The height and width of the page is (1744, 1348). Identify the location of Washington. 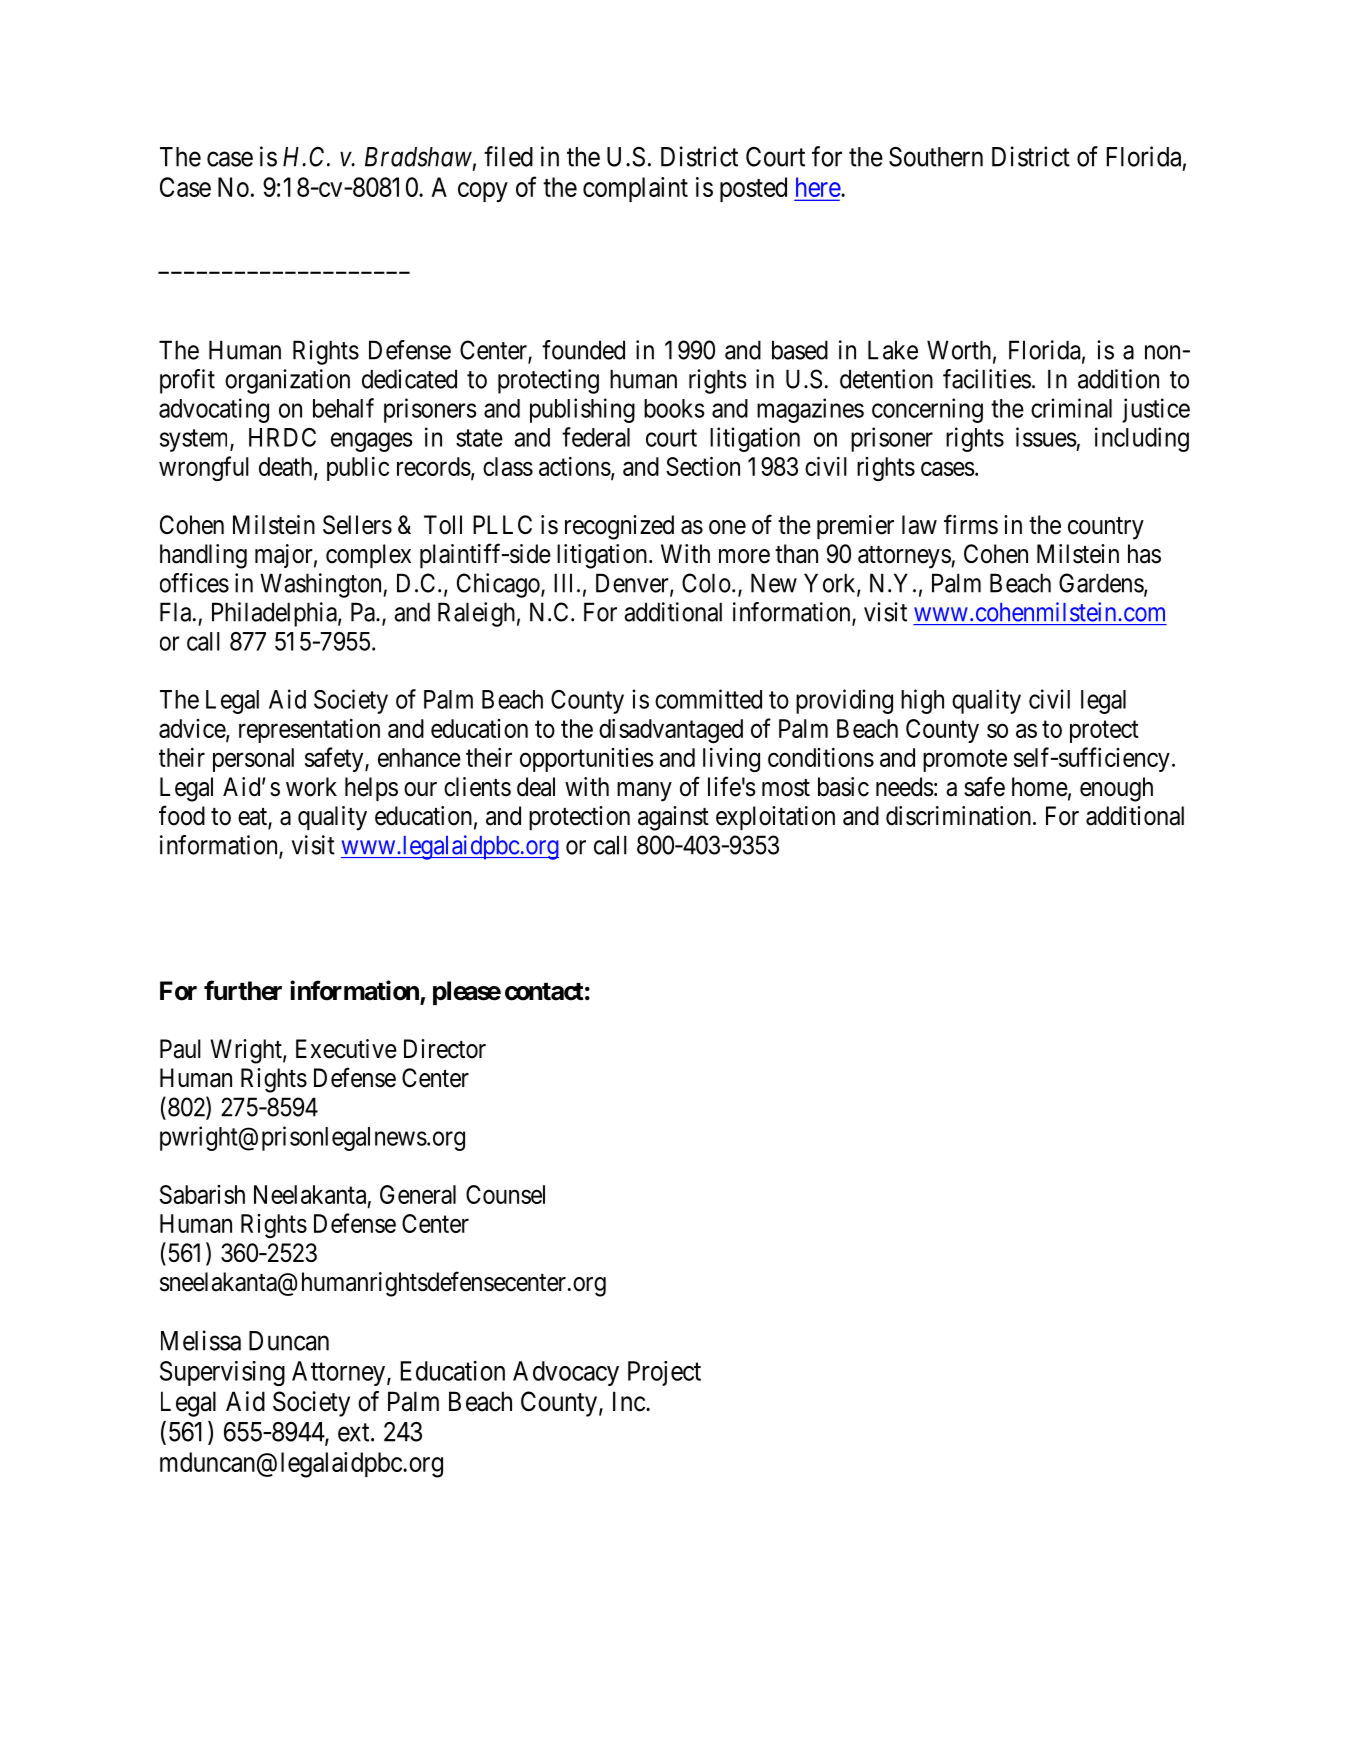
(322, 585).
